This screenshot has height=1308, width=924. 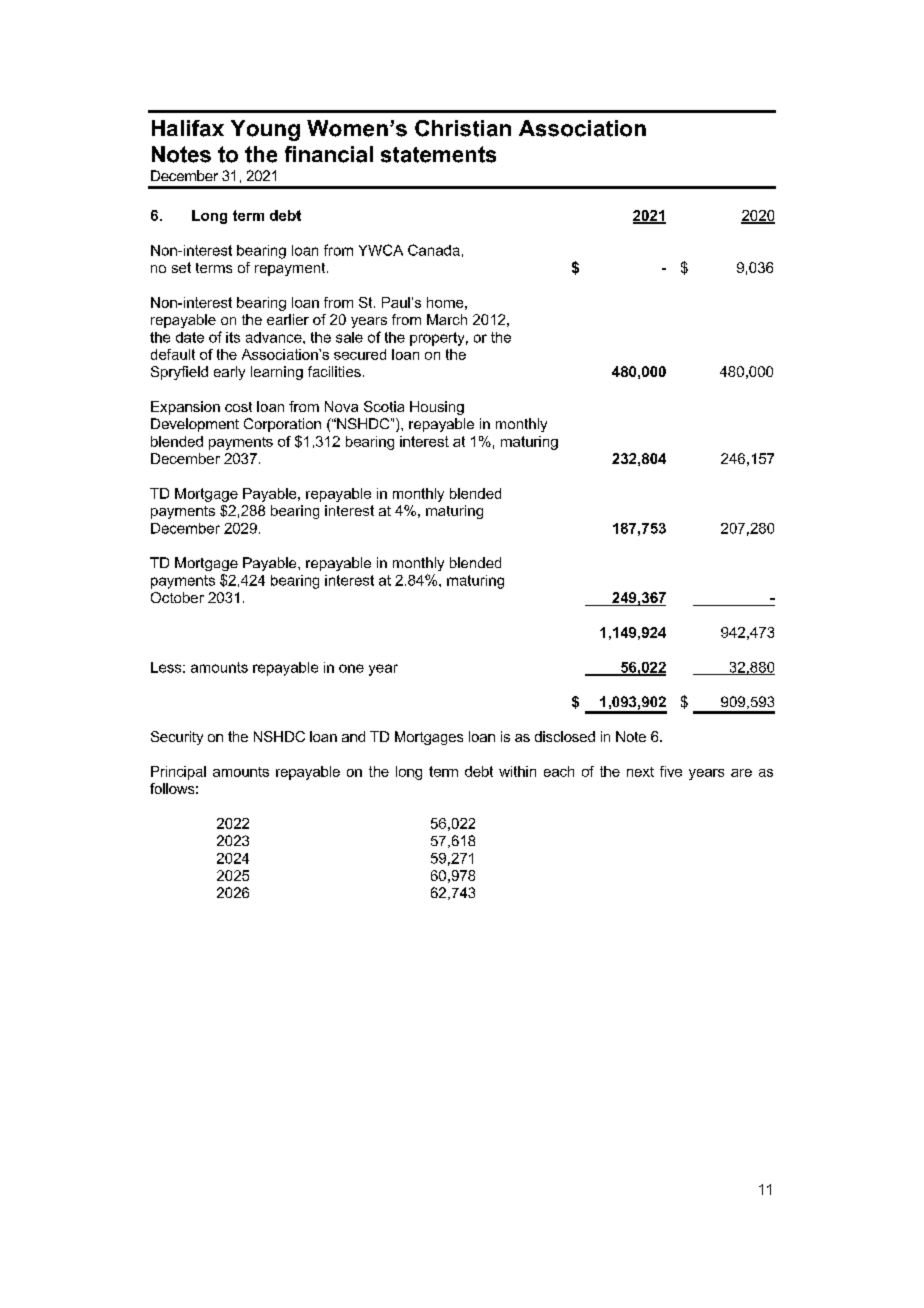 What do you see at coordinates (177, 738) in the screenshot?
I see `Security` at bounding box center [177, 738].
